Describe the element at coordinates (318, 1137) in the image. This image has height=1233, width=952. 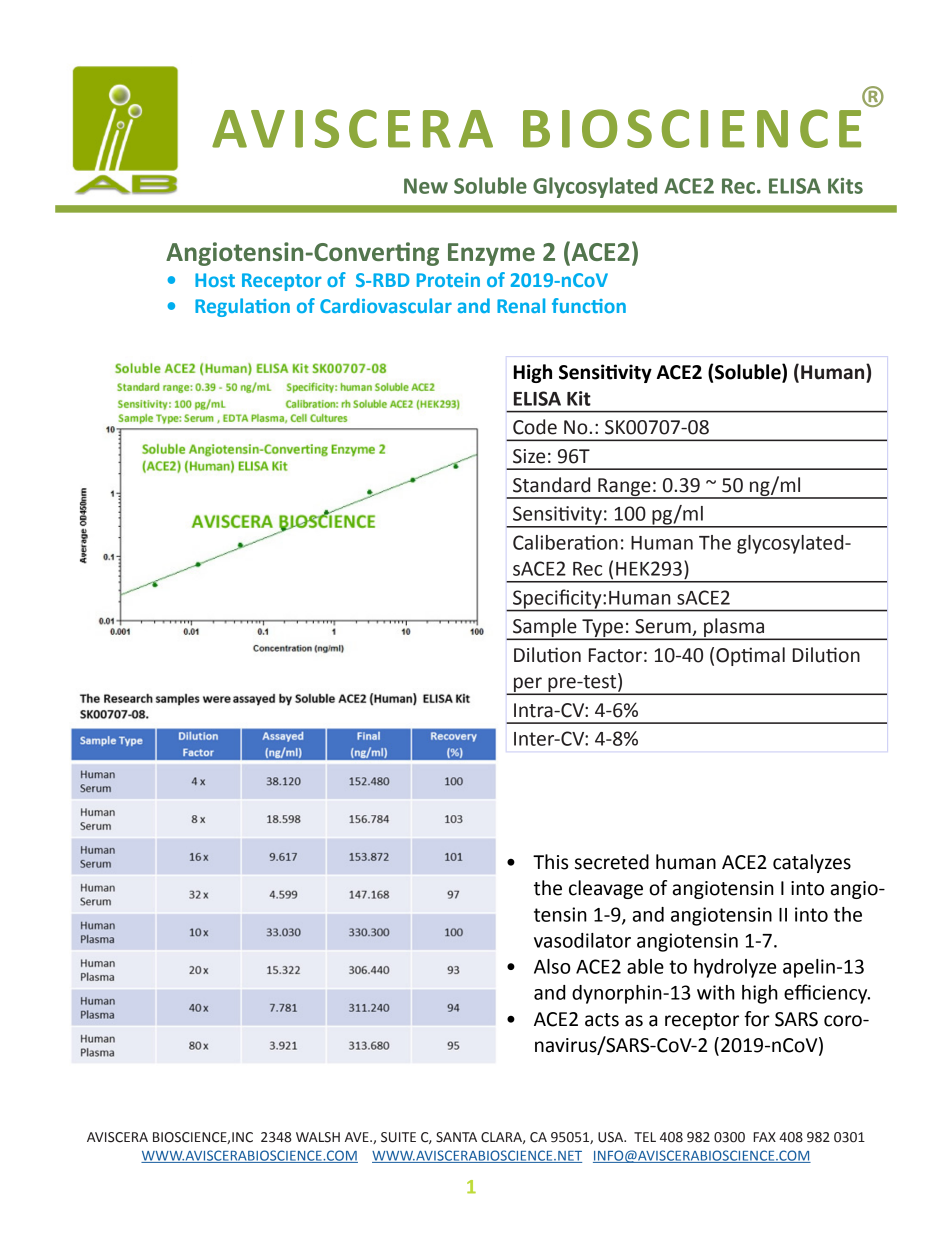
I see `WALSH` at that location.
